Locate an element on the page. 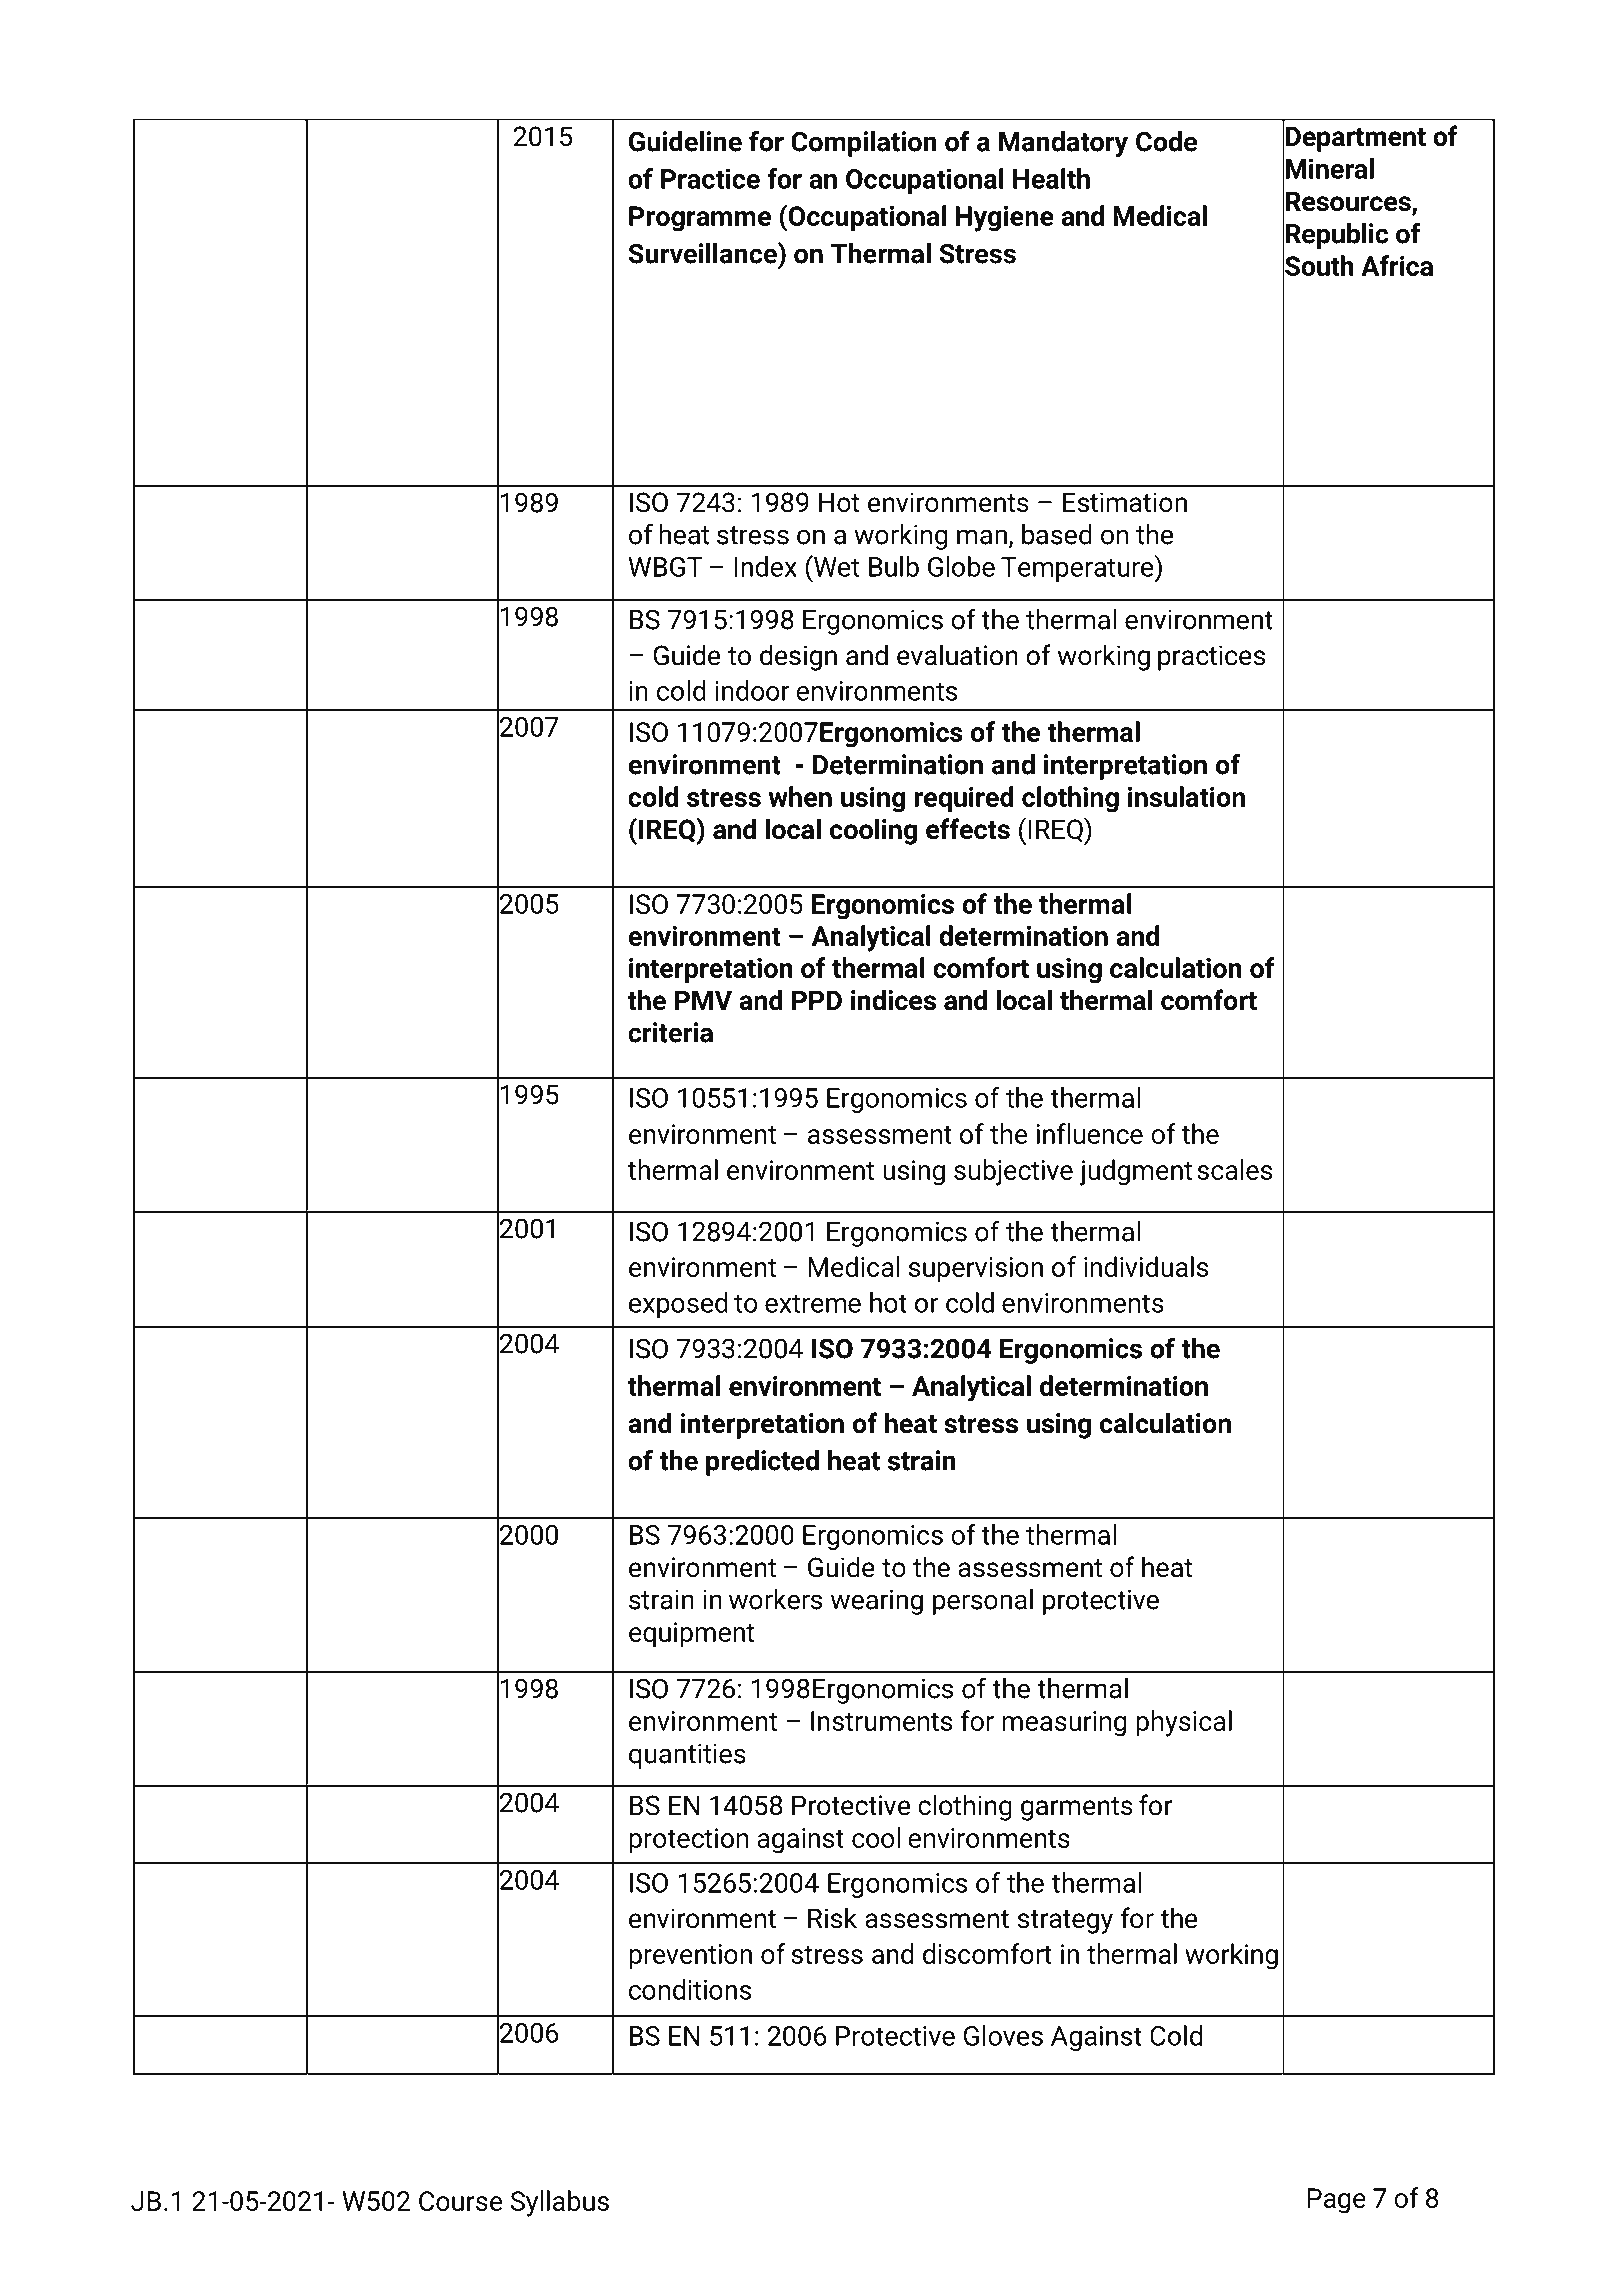 This page has height=2278, width=1609. Instruments is located at coordinates (881, 1721).
